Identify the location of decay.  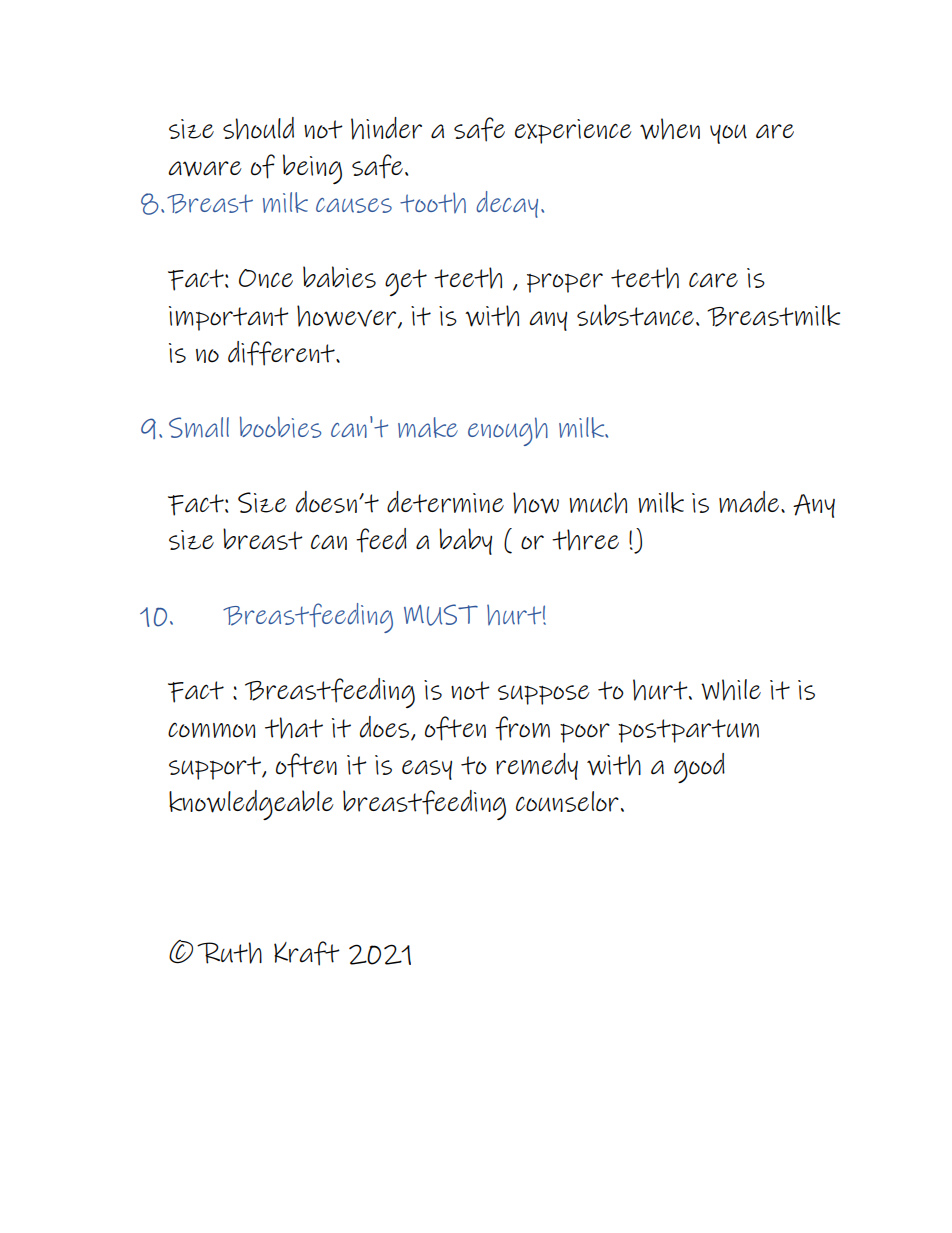
(507, 204).
